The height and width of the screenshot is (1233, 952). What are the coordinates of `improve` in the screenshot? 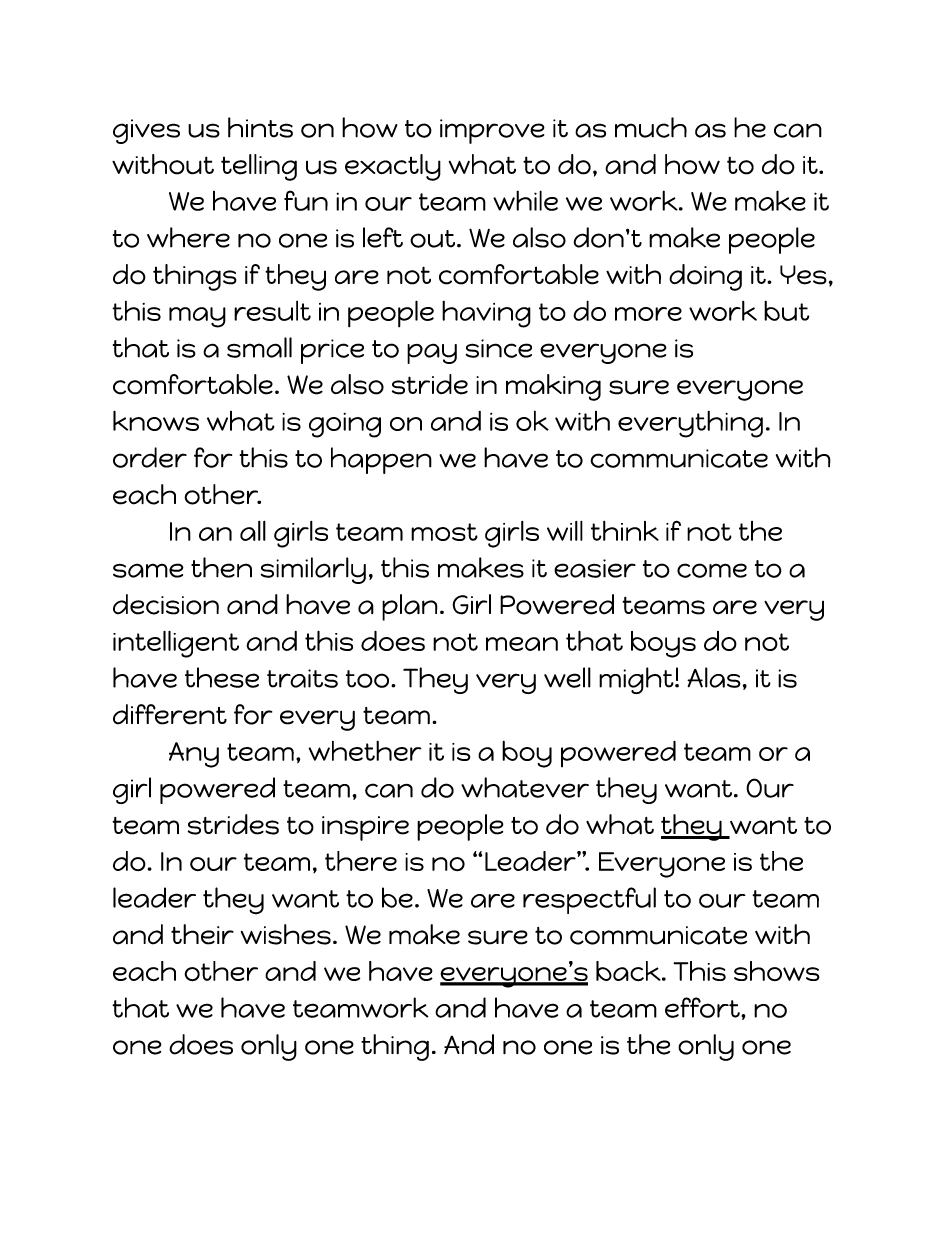 It's located at (492, 131).
